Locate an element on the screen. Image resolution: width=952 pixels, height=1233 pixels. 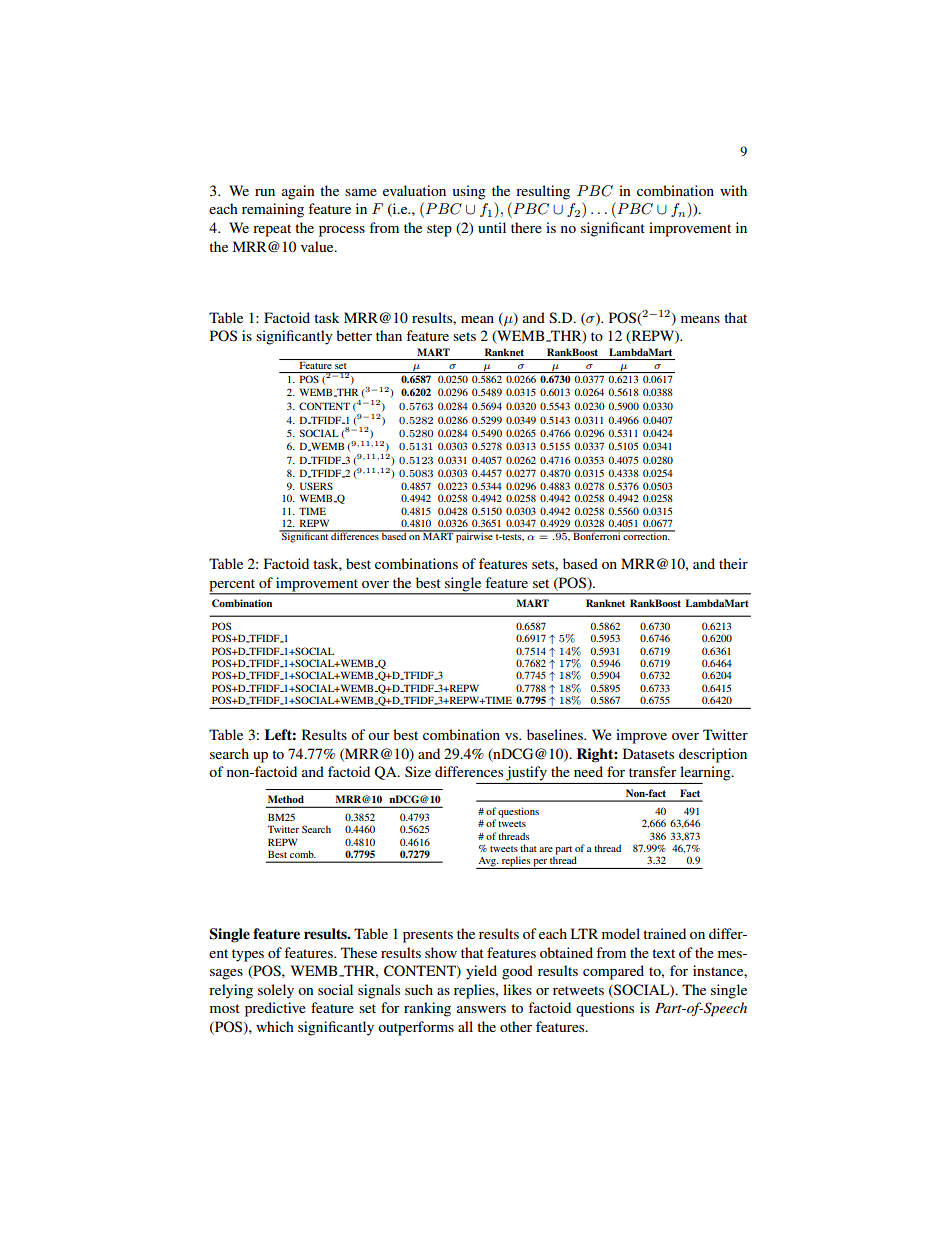
description is located at coordinates (713, 755).
